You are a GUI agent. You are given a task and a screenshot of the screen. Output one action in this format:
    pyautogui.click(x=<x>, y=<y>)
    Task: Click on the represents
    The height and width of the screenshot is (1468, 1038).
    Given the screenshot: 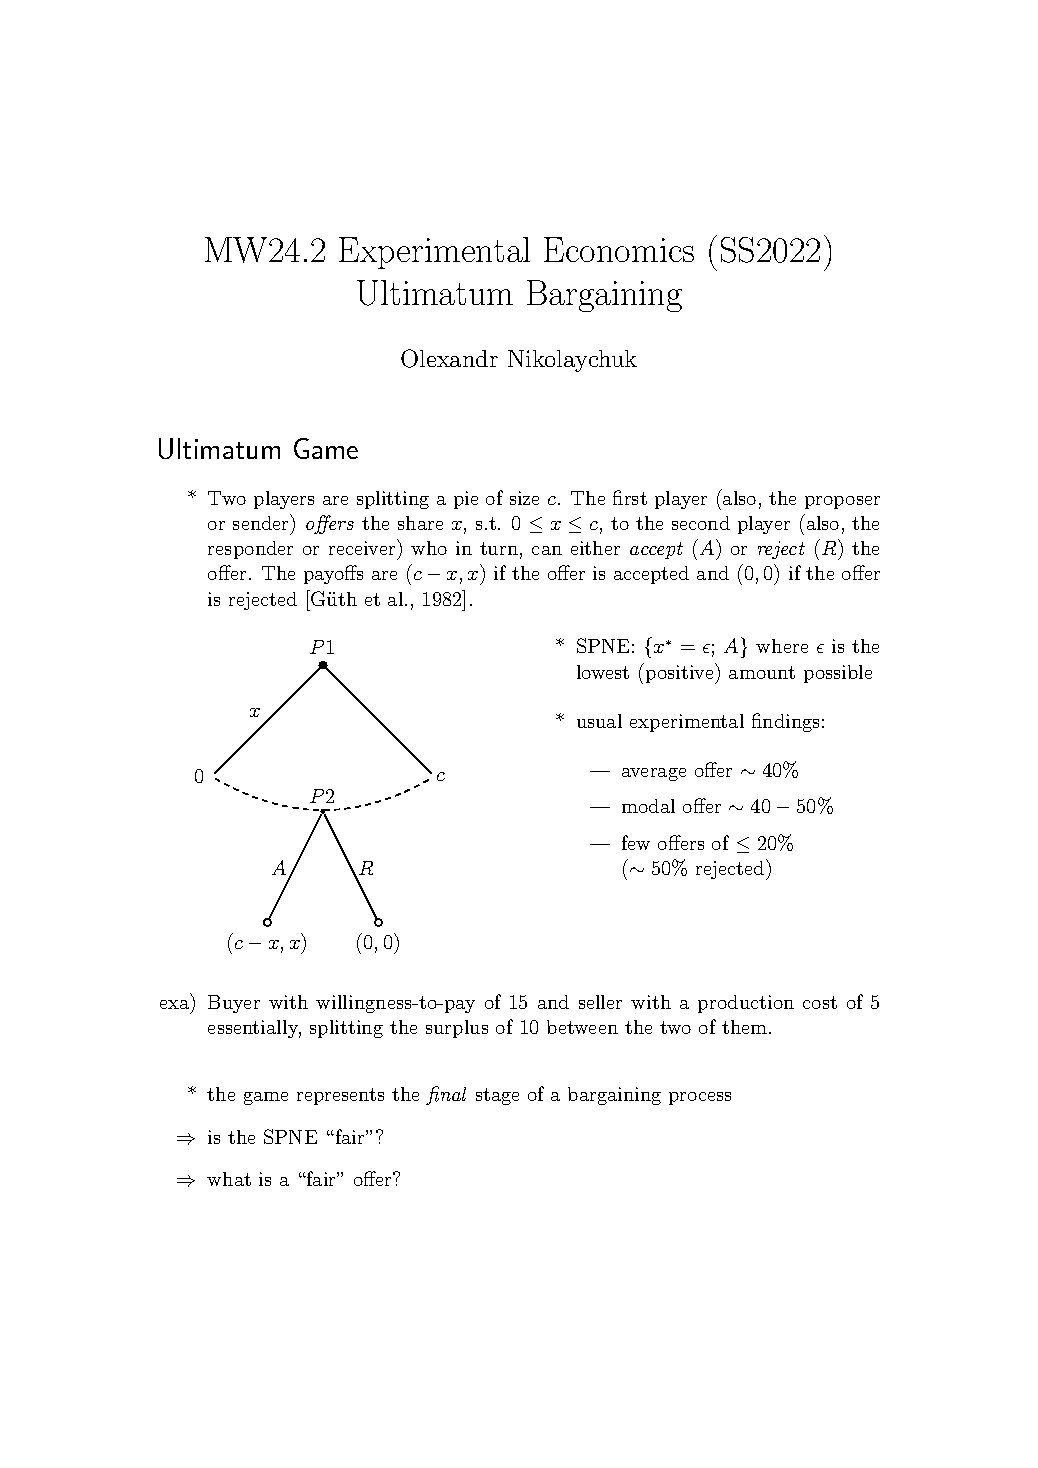 What is the action you would take?
    pyautogui.click(x=340, y=1096)
